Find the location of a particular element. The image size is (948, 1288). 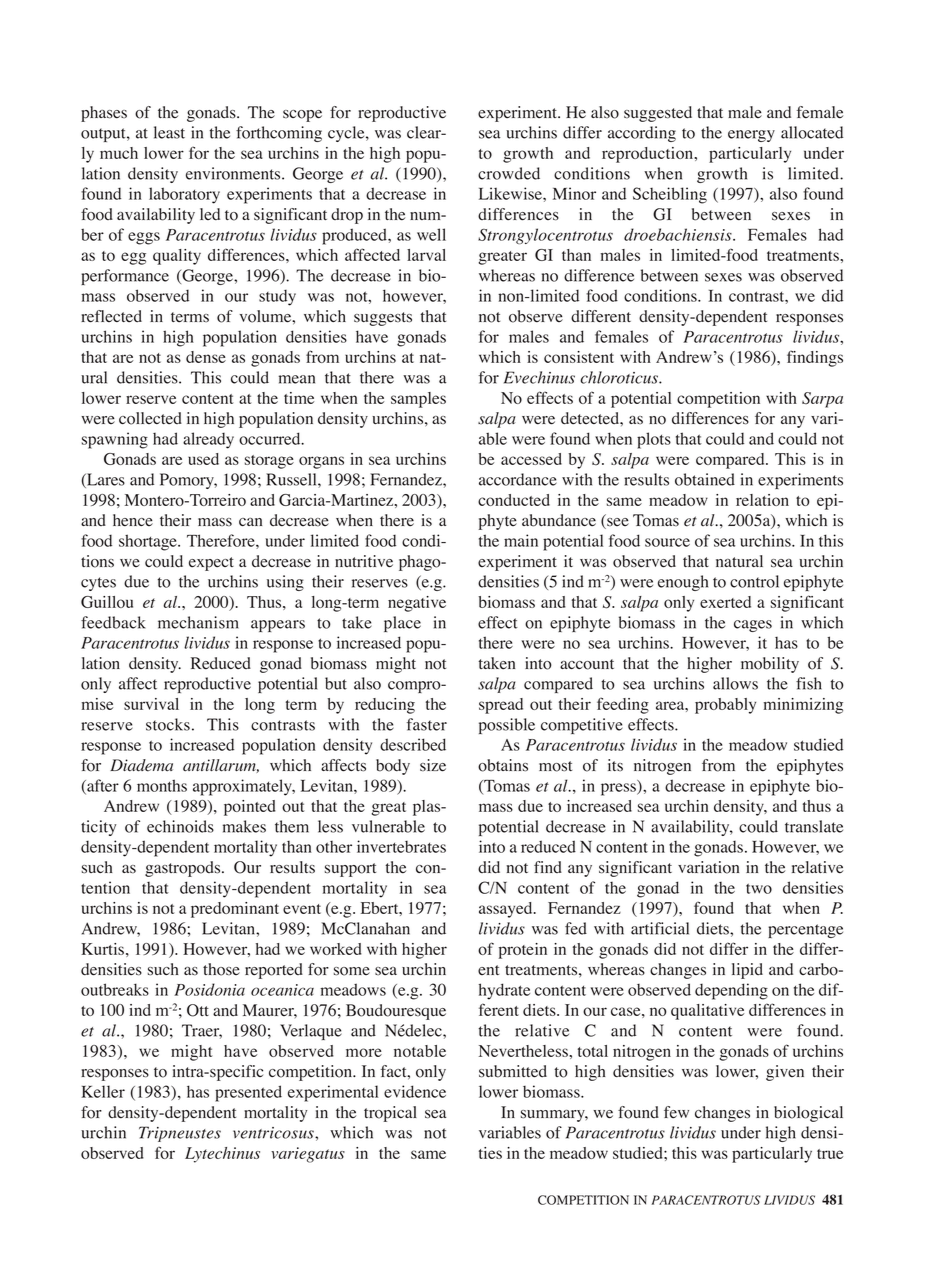

crowded is located at coordinates (509, 173).
